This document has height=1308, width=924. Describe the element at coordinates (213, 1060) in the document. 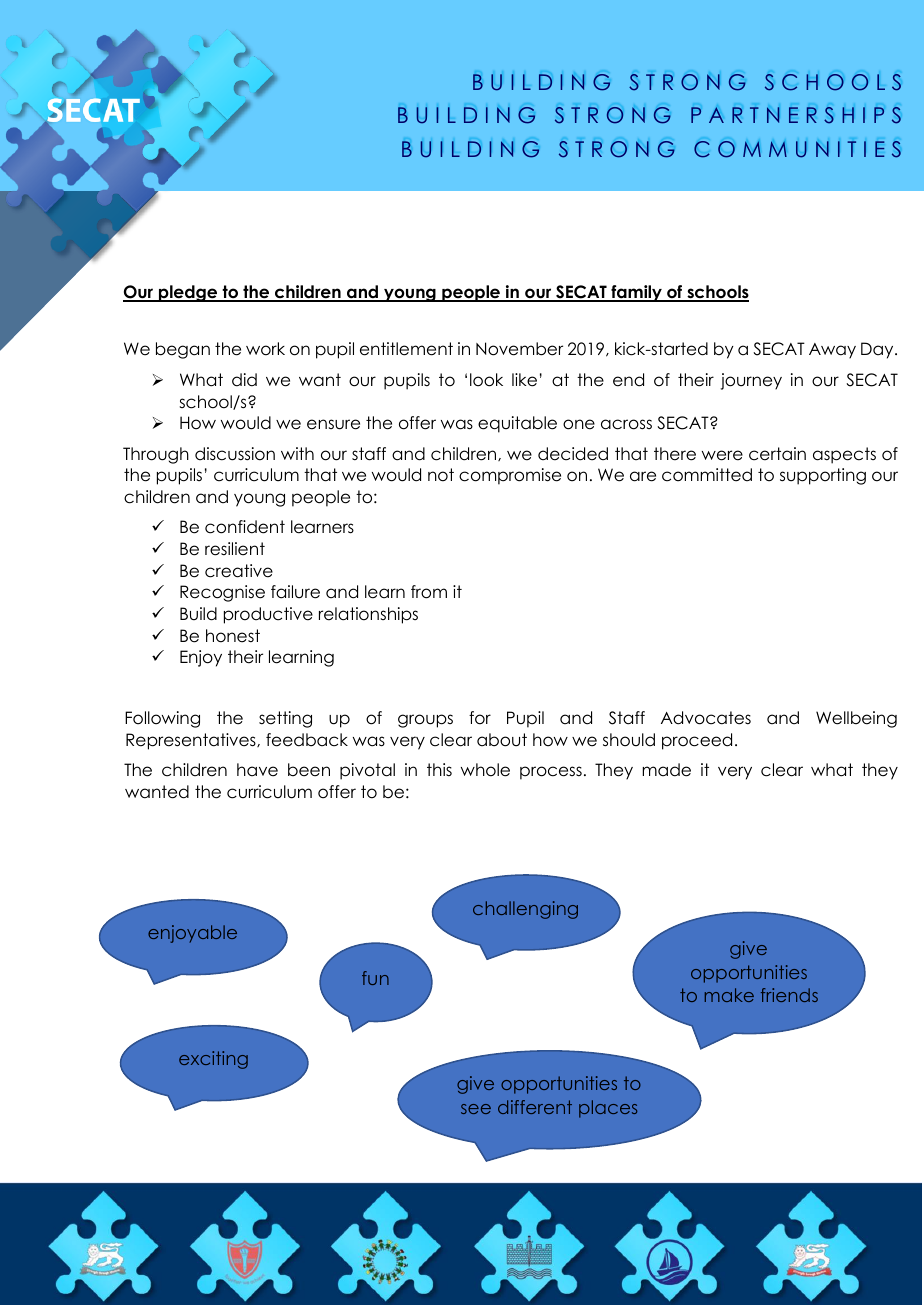

I see `exciting` at that location.
